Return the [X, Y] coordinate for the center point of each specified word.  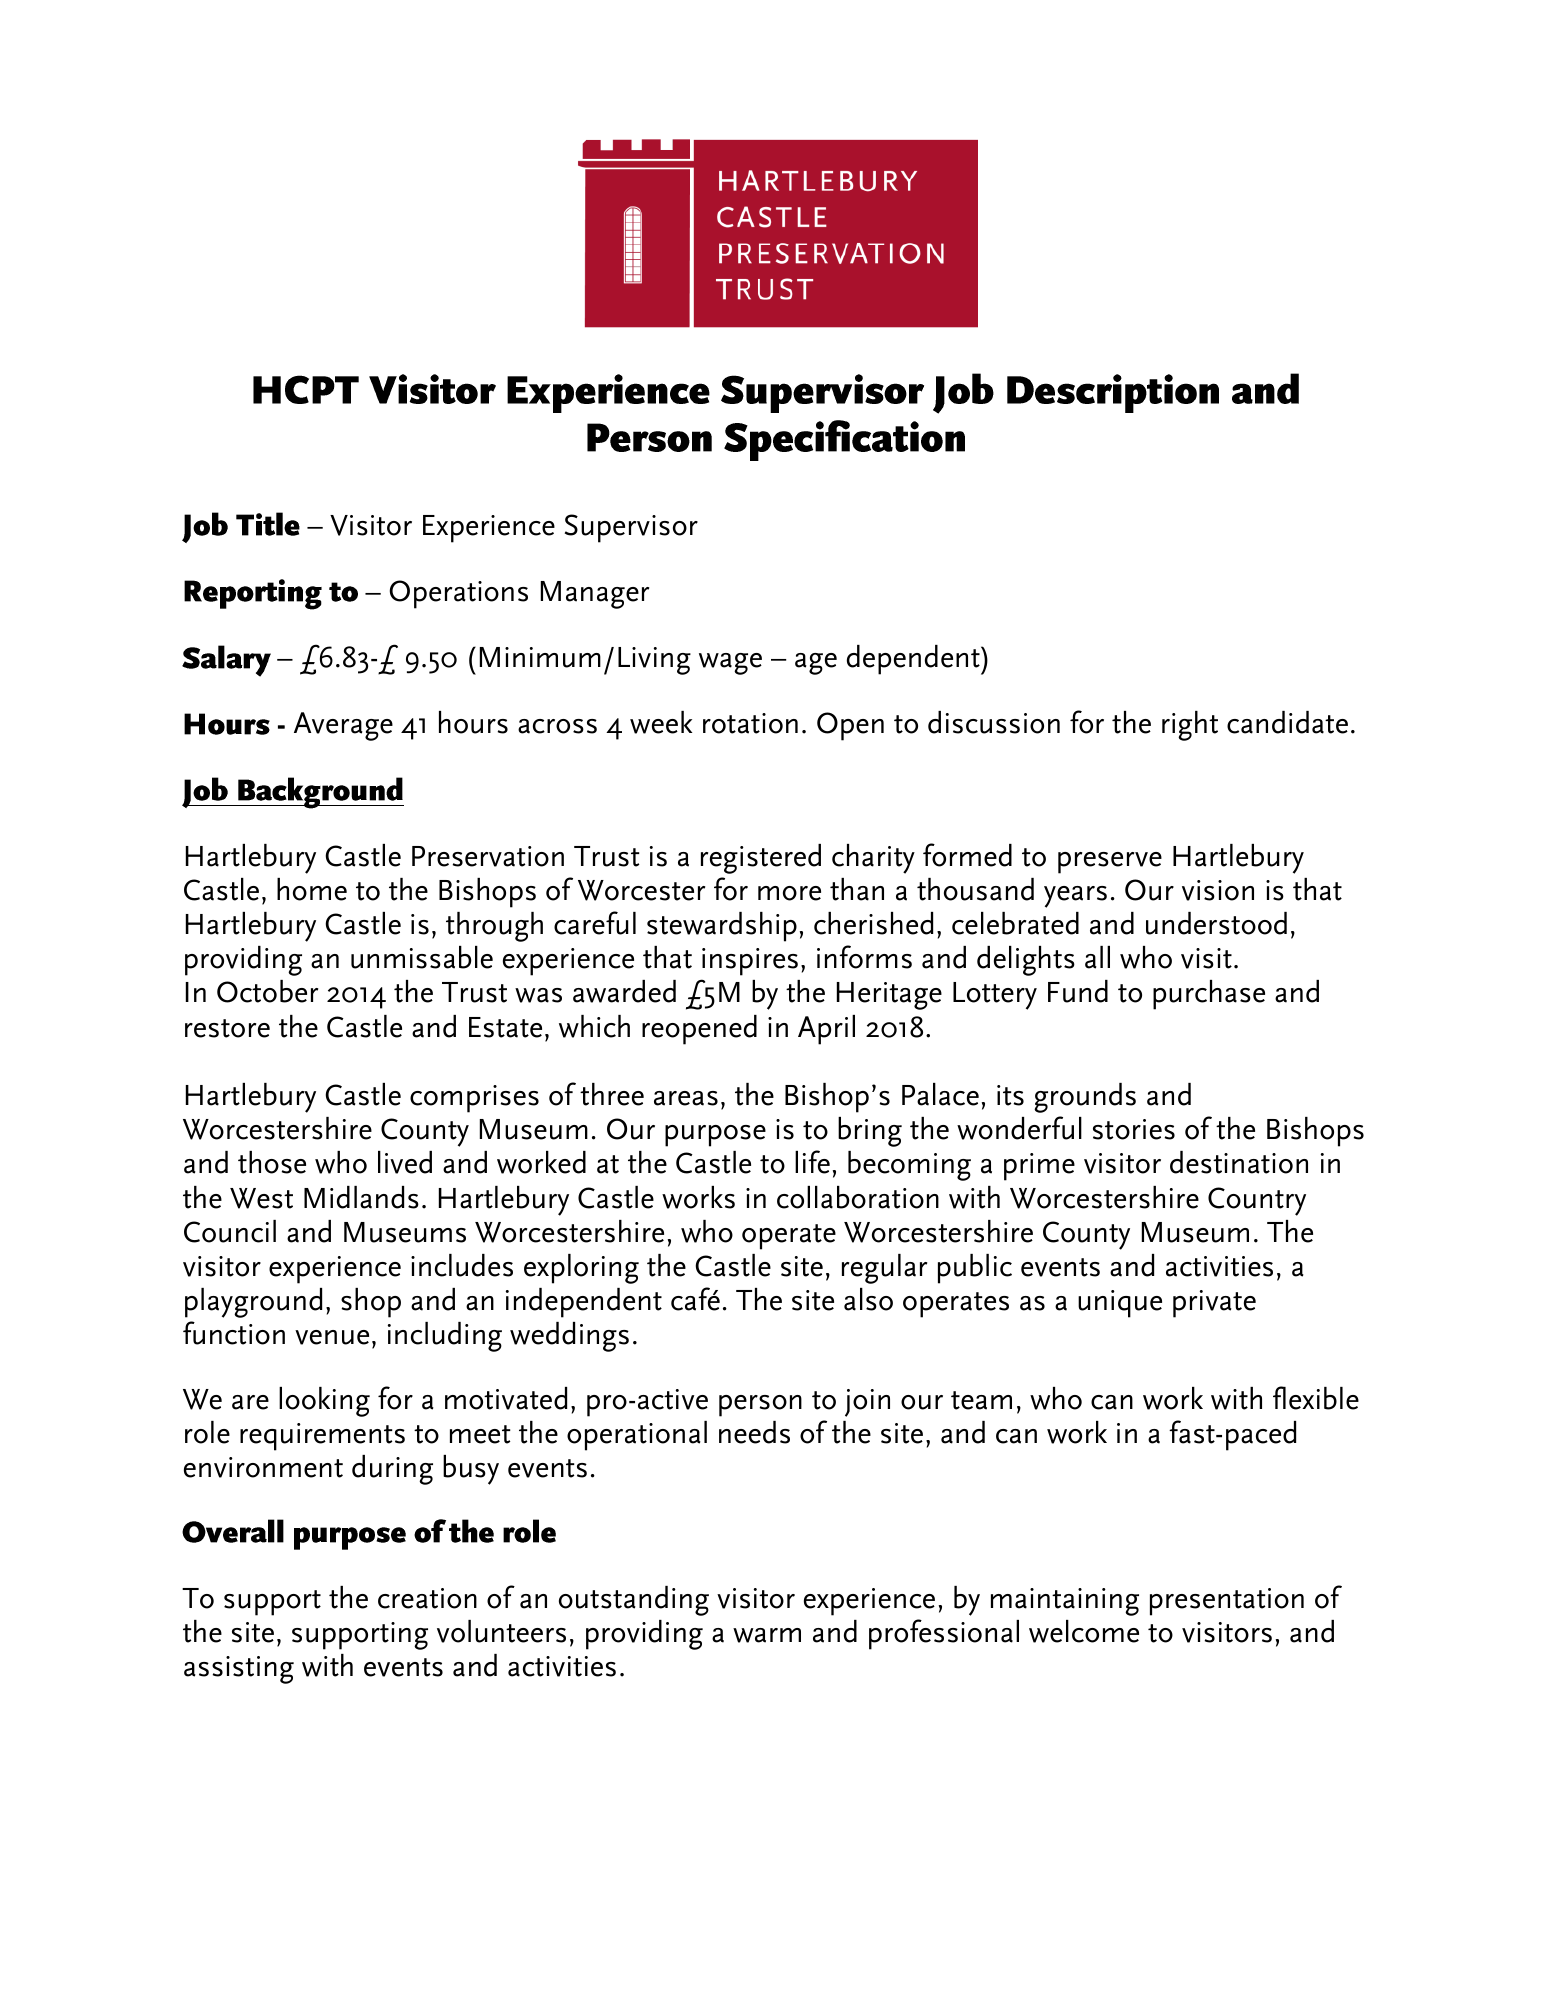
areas [686, 1098]
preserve [1110, 863]
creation [427, 1598]
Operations [458, 594]
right [1190, 726]
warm [767, 1635]
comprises [474, 1099]
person [760, 1406]
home [312, 889]
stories [1134, 1129]
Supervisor [631, 528]
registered [761, 859]
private [1214, 1304]
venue [332, 1337]
